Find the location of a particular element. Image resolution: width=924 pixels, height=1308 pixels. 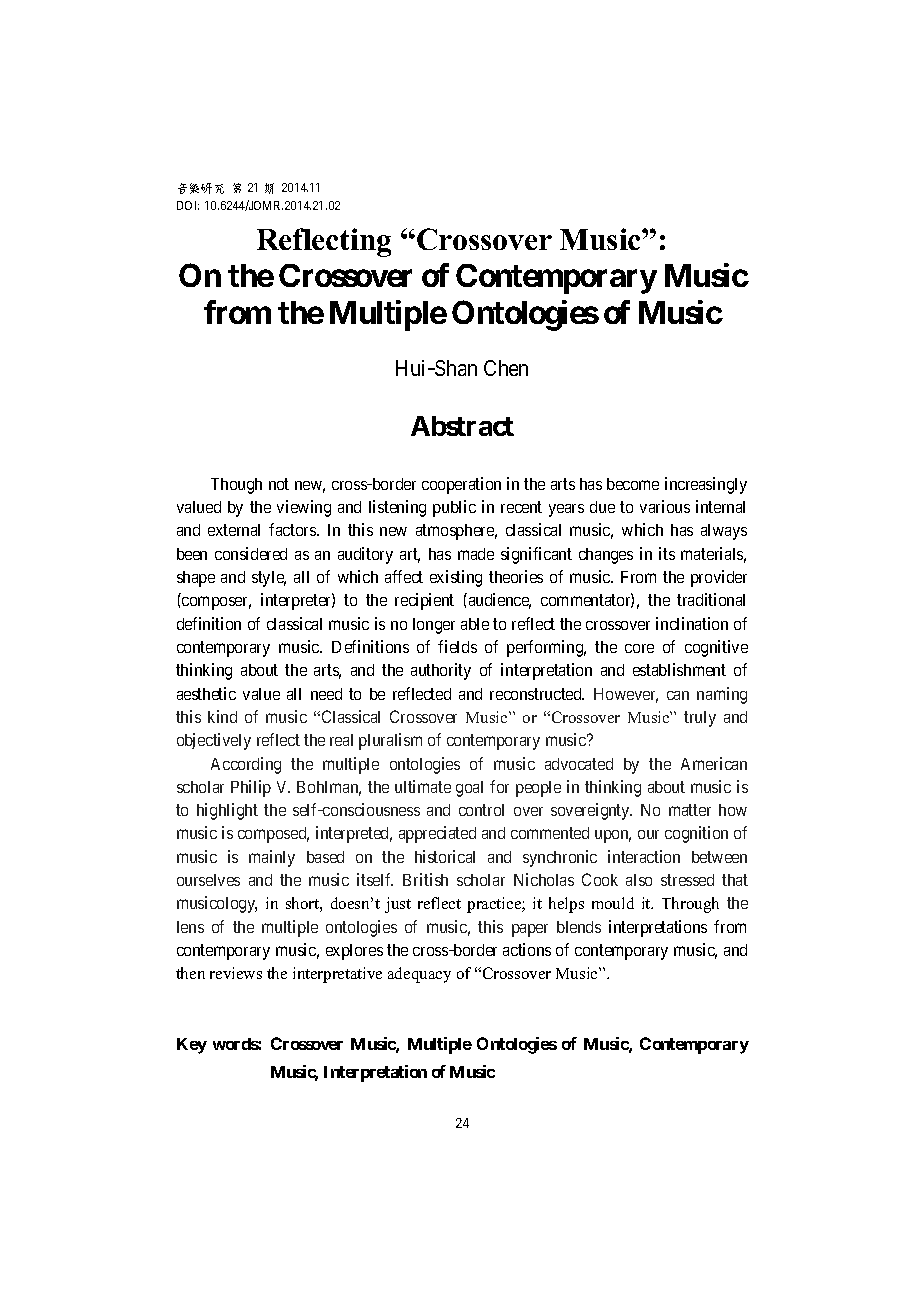

DOI is located at coordinates (188, 205).
